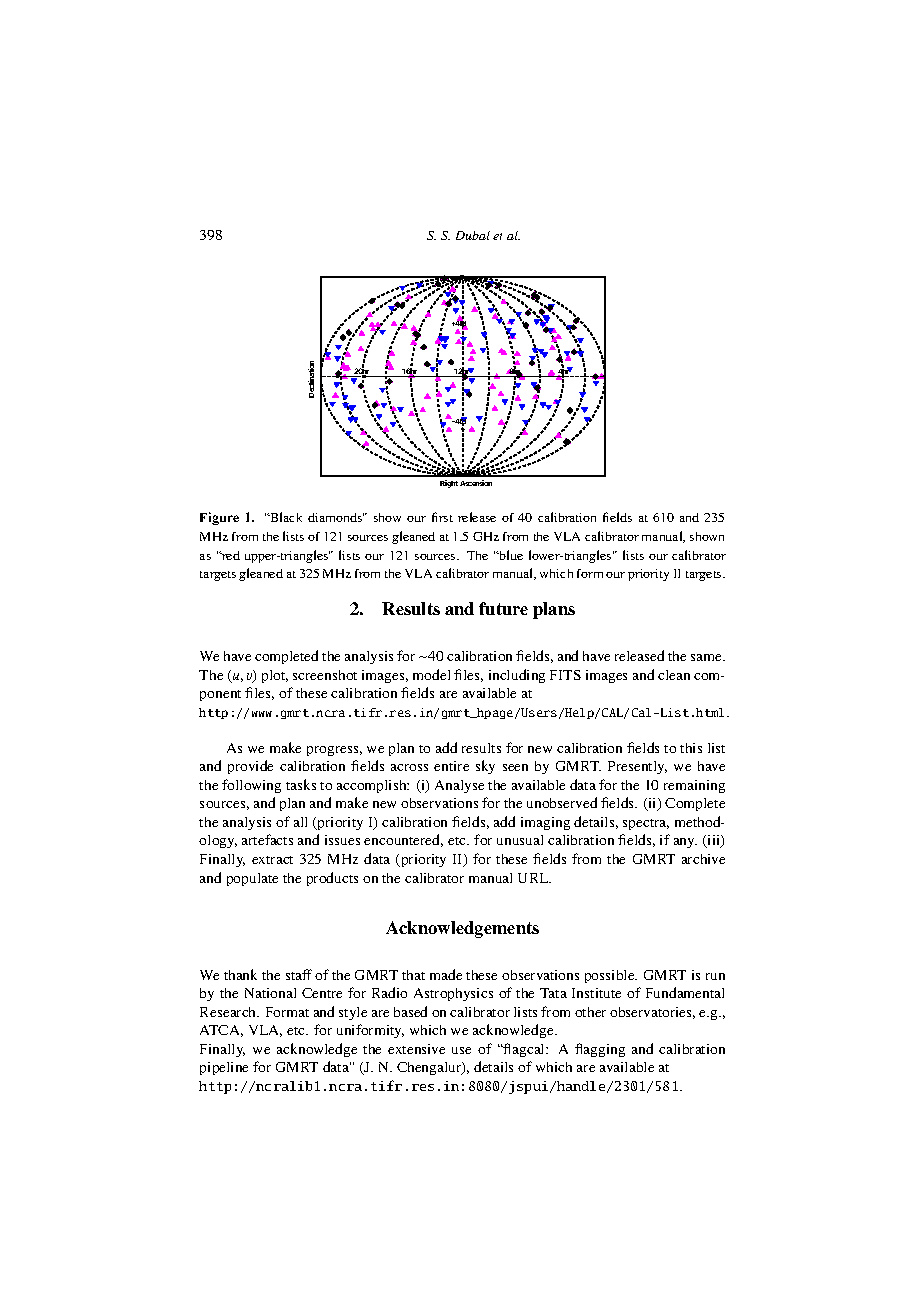 This page has height=1308, width=924. I want to click on URL, so click(534, 878).
